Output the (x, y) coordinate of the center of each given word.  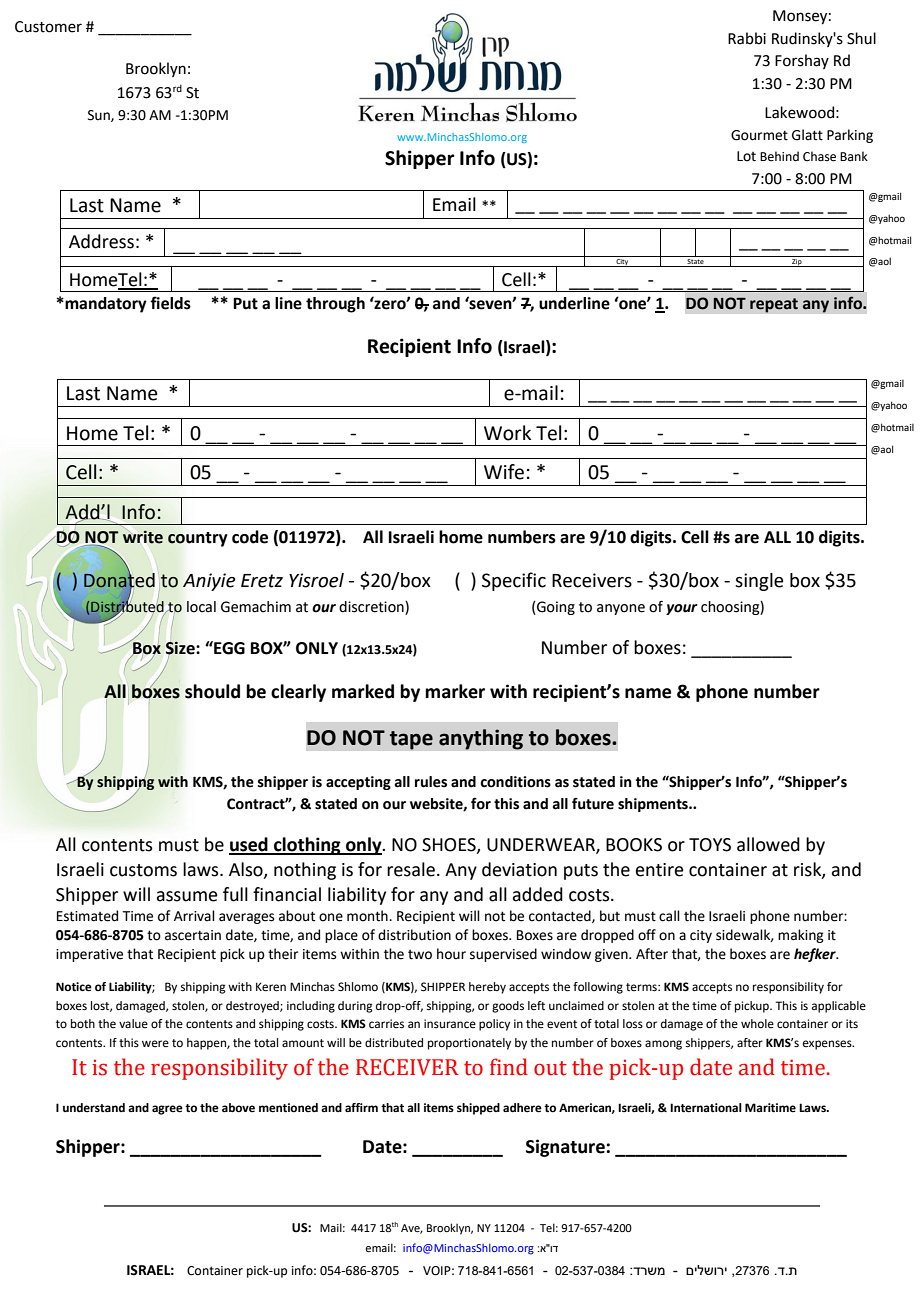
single (759, 582)
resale (411, 869)
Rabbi (747, 38)
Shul (861, 38)
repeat (774, 305)
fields (170, 303)
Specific (514, 581)
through (335, 305)
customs (143, 870)
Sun (100, 116)
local (201, 607)
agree (167, 1110)
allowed (768, 844)
